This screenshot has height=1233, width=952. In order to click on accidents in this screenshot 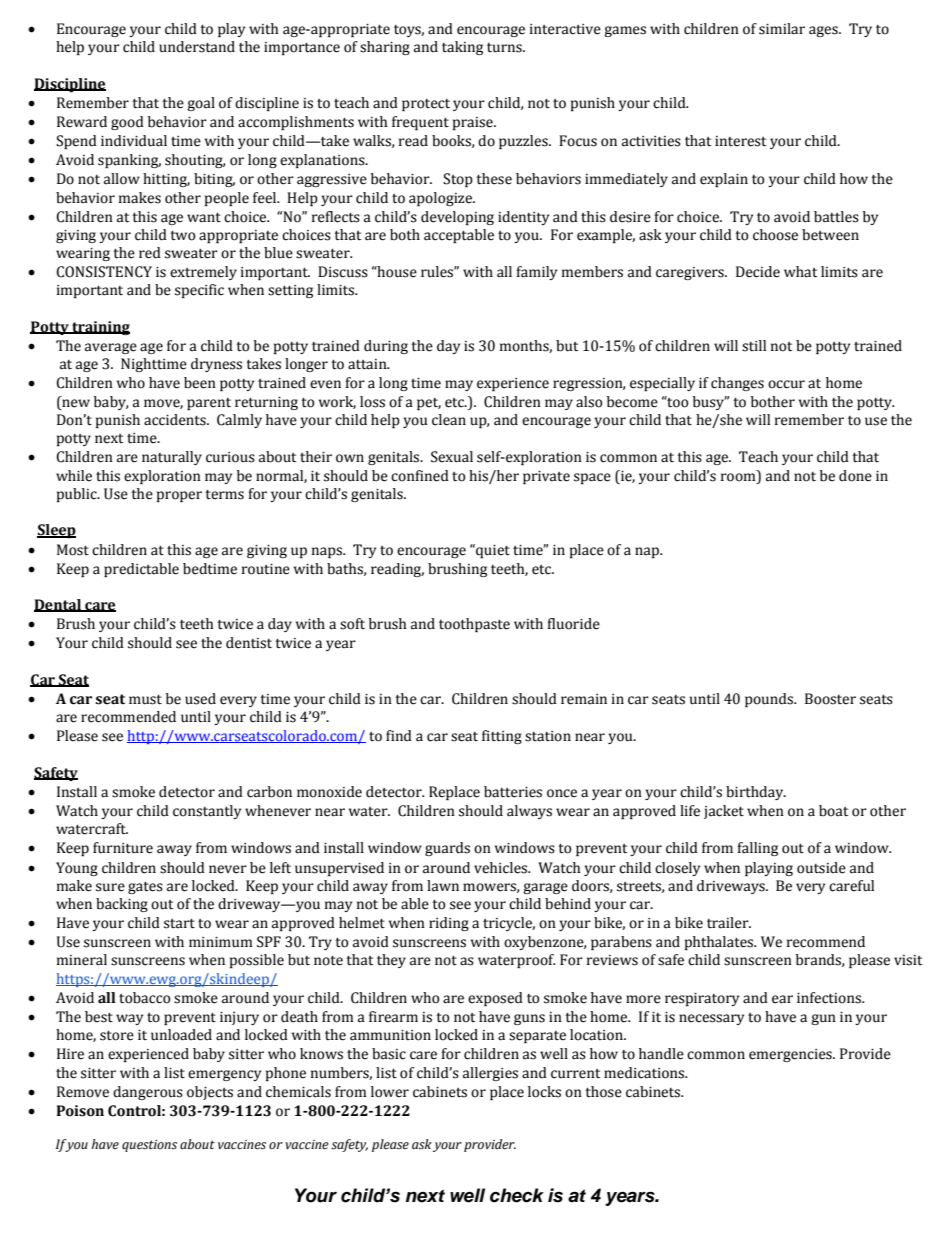, I will do `click(176, 420)`.
